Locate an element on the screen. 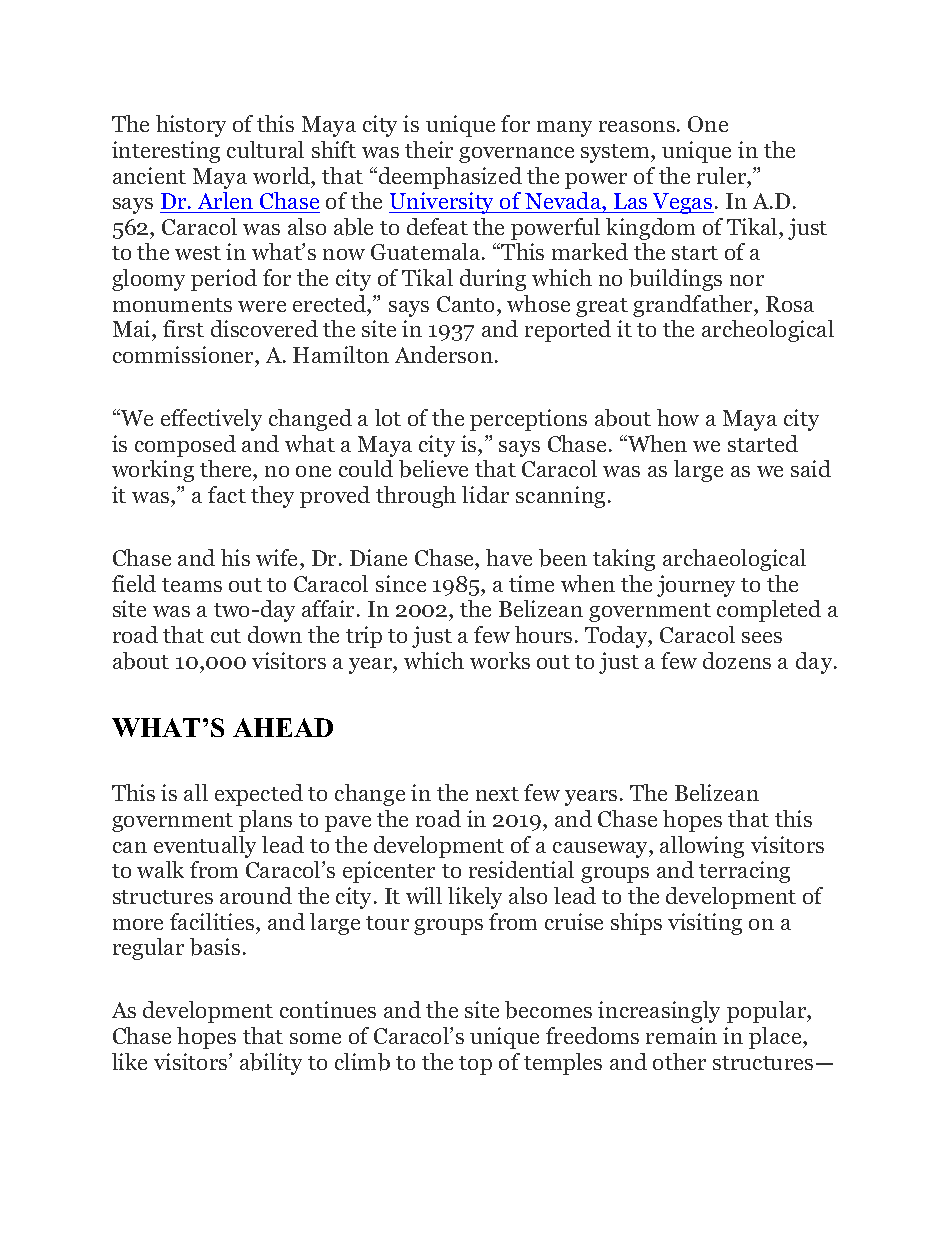 This screenshot has height=1233, width=952. governance is located at coordinates (516, 155).
